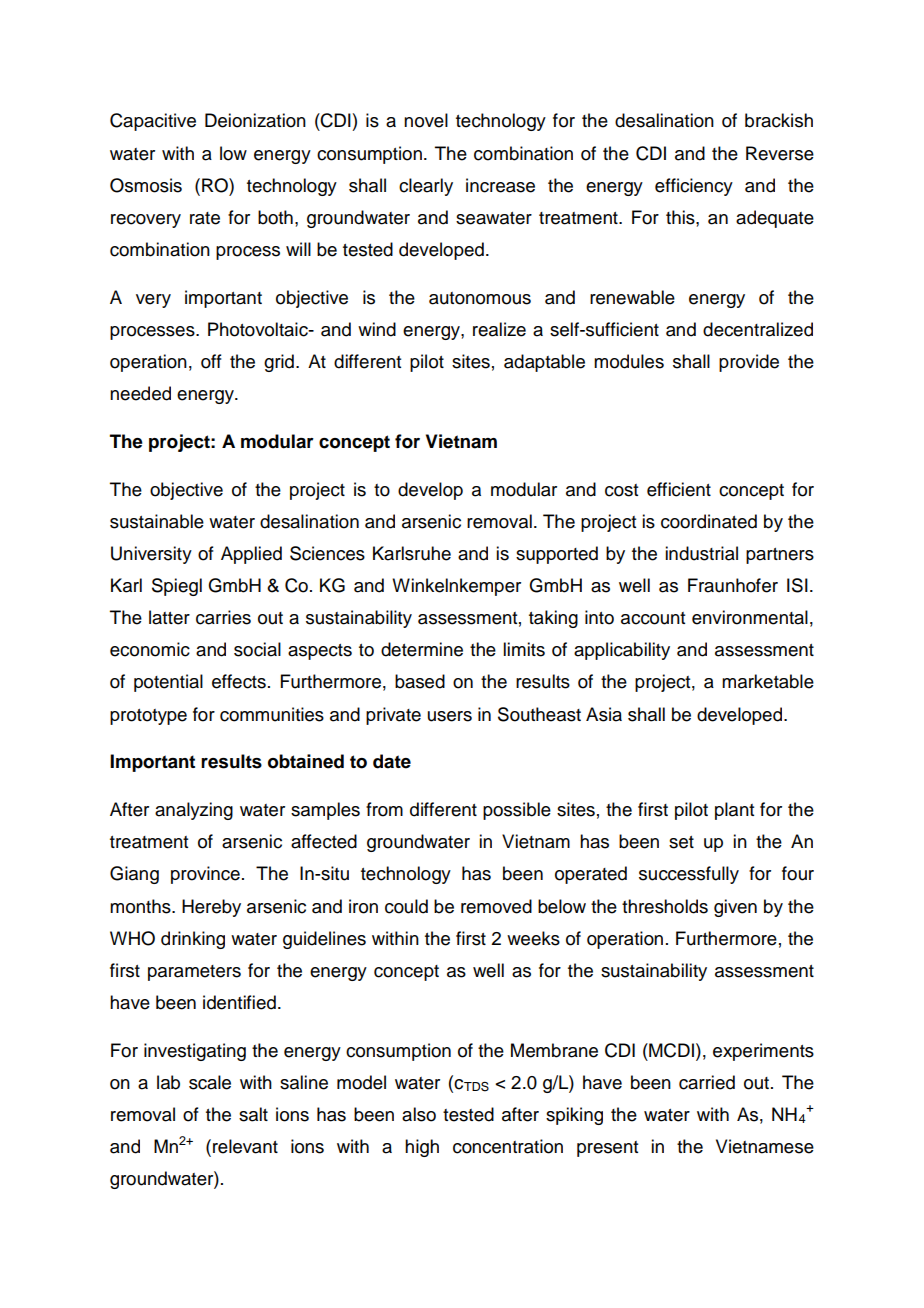 The image size is (924, 1308). Describe the element at coordinates (733, 585) in the screenshot. I see `Fraunhofer` at that location.
